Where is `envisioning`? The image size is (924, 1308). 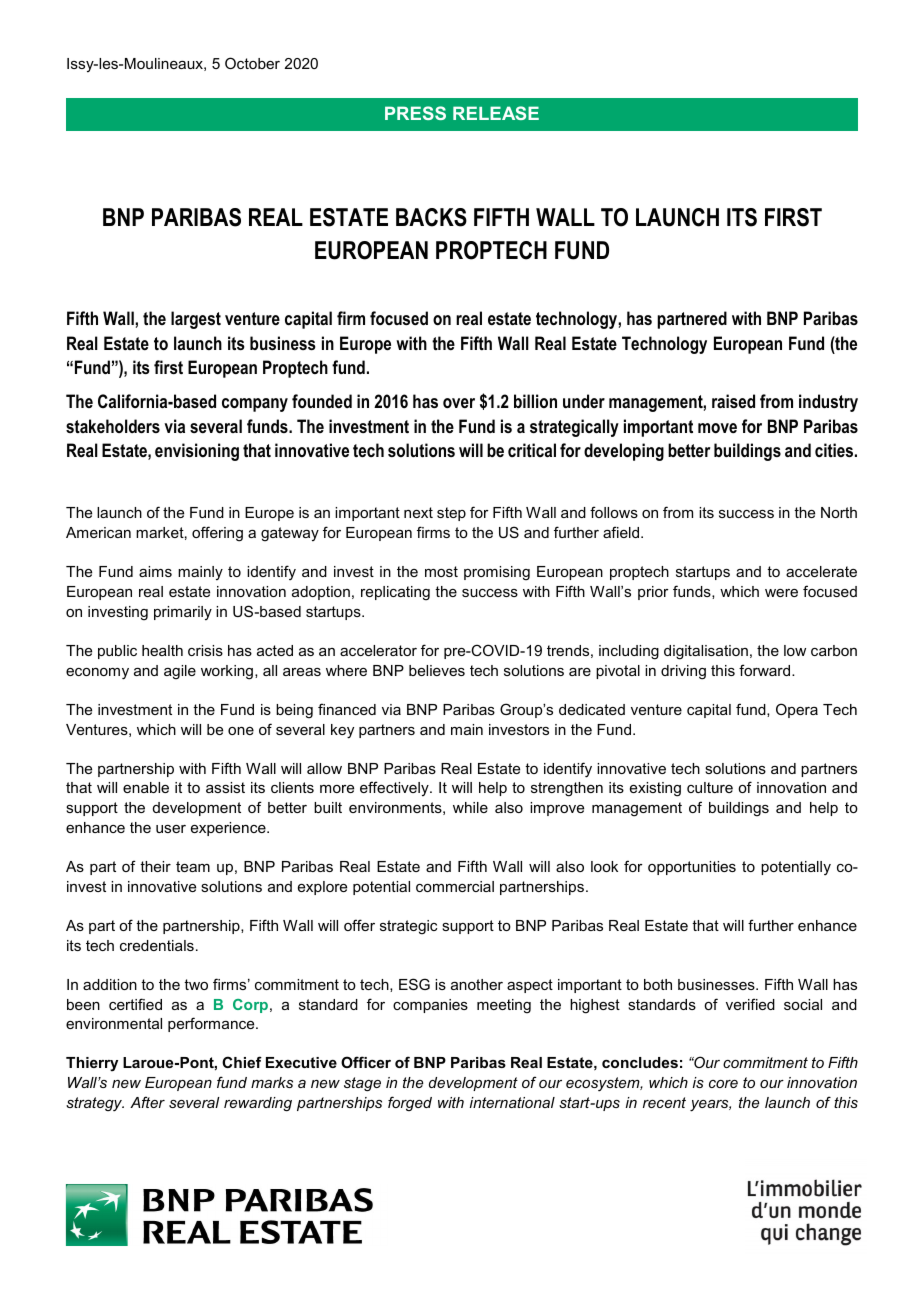
envisioning is located at coordinates (197, 452).
